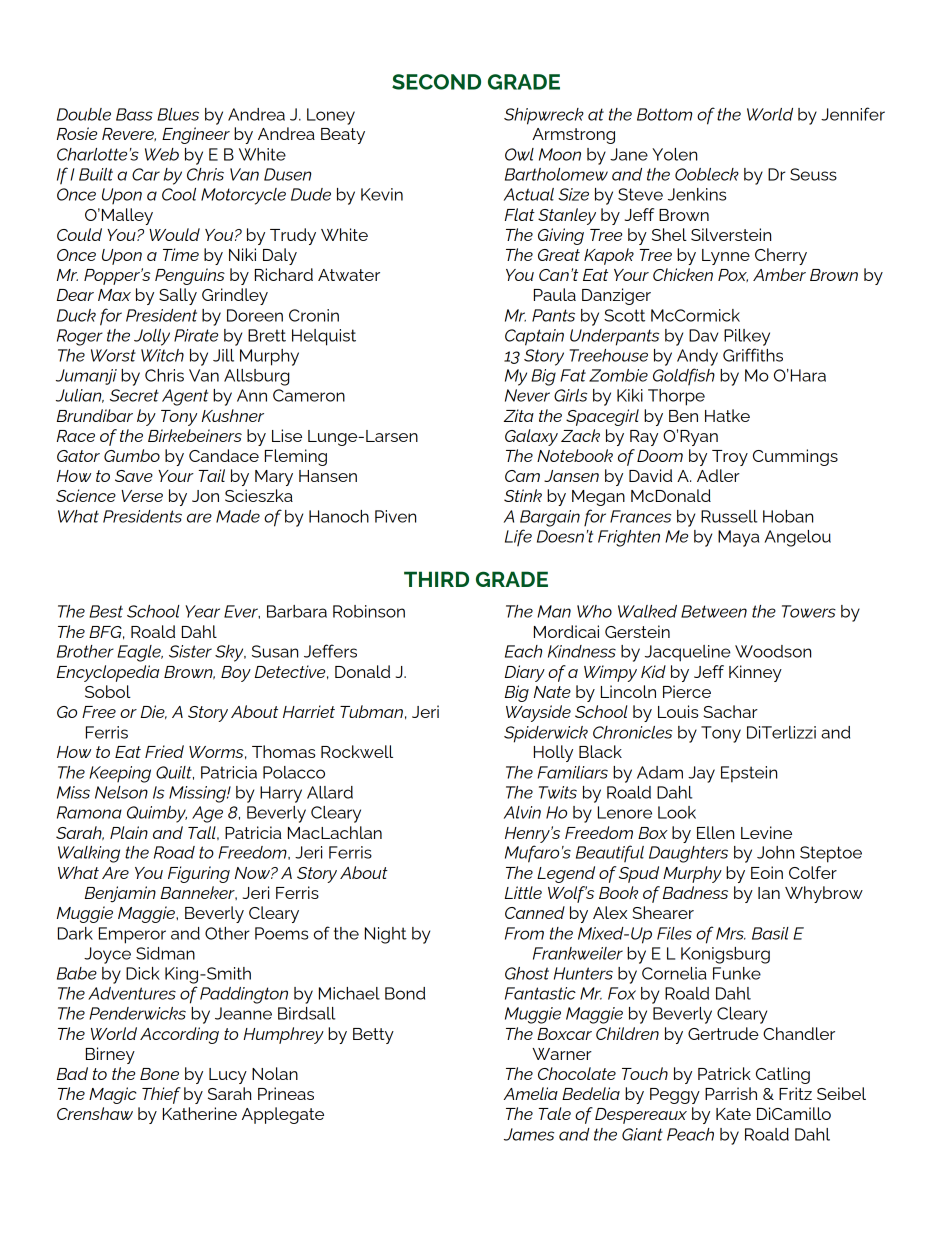  Describe the element at coordinates (531, 437) in the screenshot. I see `Galaxy` at that location.
